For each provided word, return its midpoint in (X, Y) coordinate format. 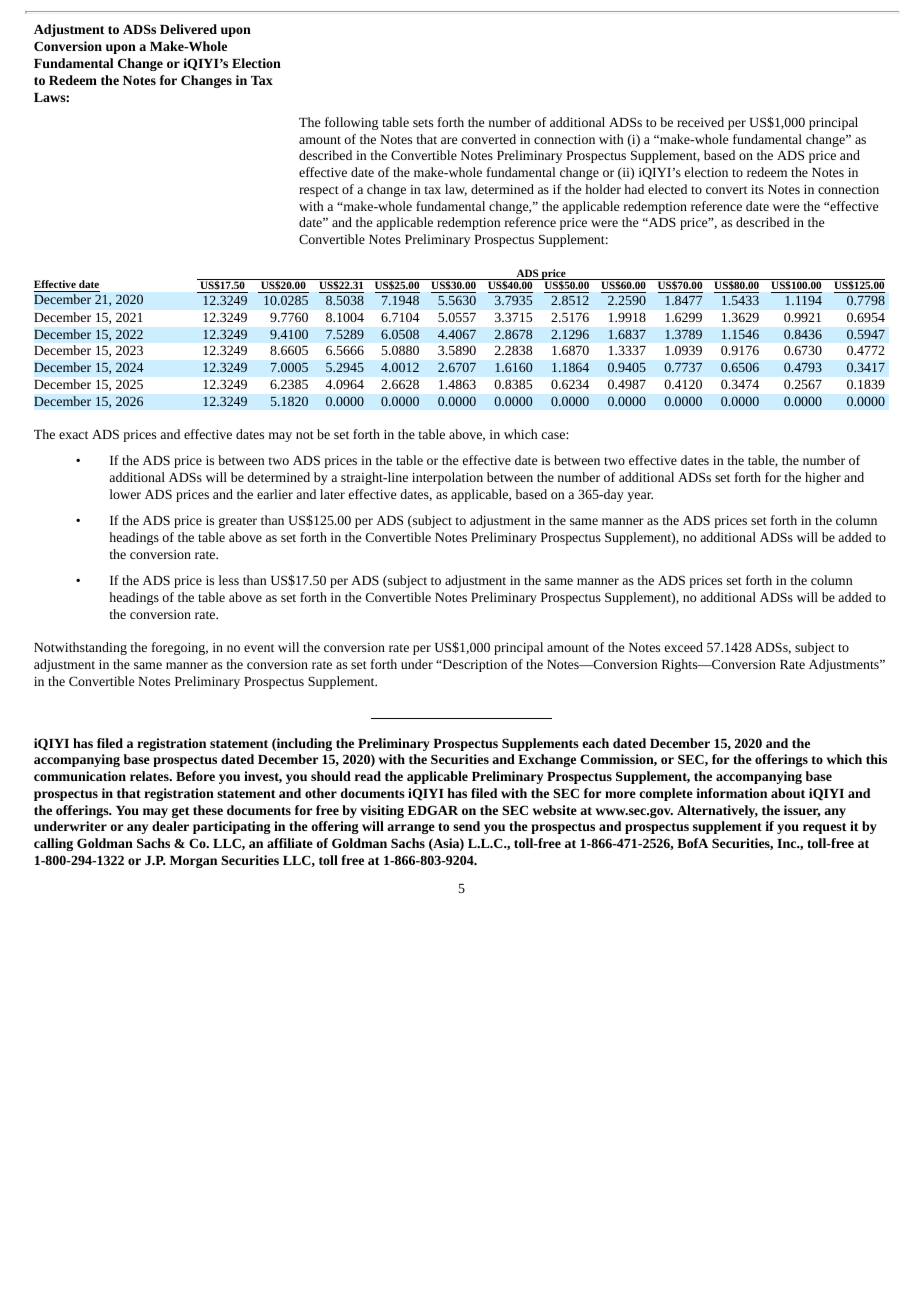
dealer (170, 826)
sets (423, 123)
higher (823, 478)
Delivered (188, 29)
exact (73, 435)
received (700, 122)
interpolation (447, 478)
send (466, 826)
